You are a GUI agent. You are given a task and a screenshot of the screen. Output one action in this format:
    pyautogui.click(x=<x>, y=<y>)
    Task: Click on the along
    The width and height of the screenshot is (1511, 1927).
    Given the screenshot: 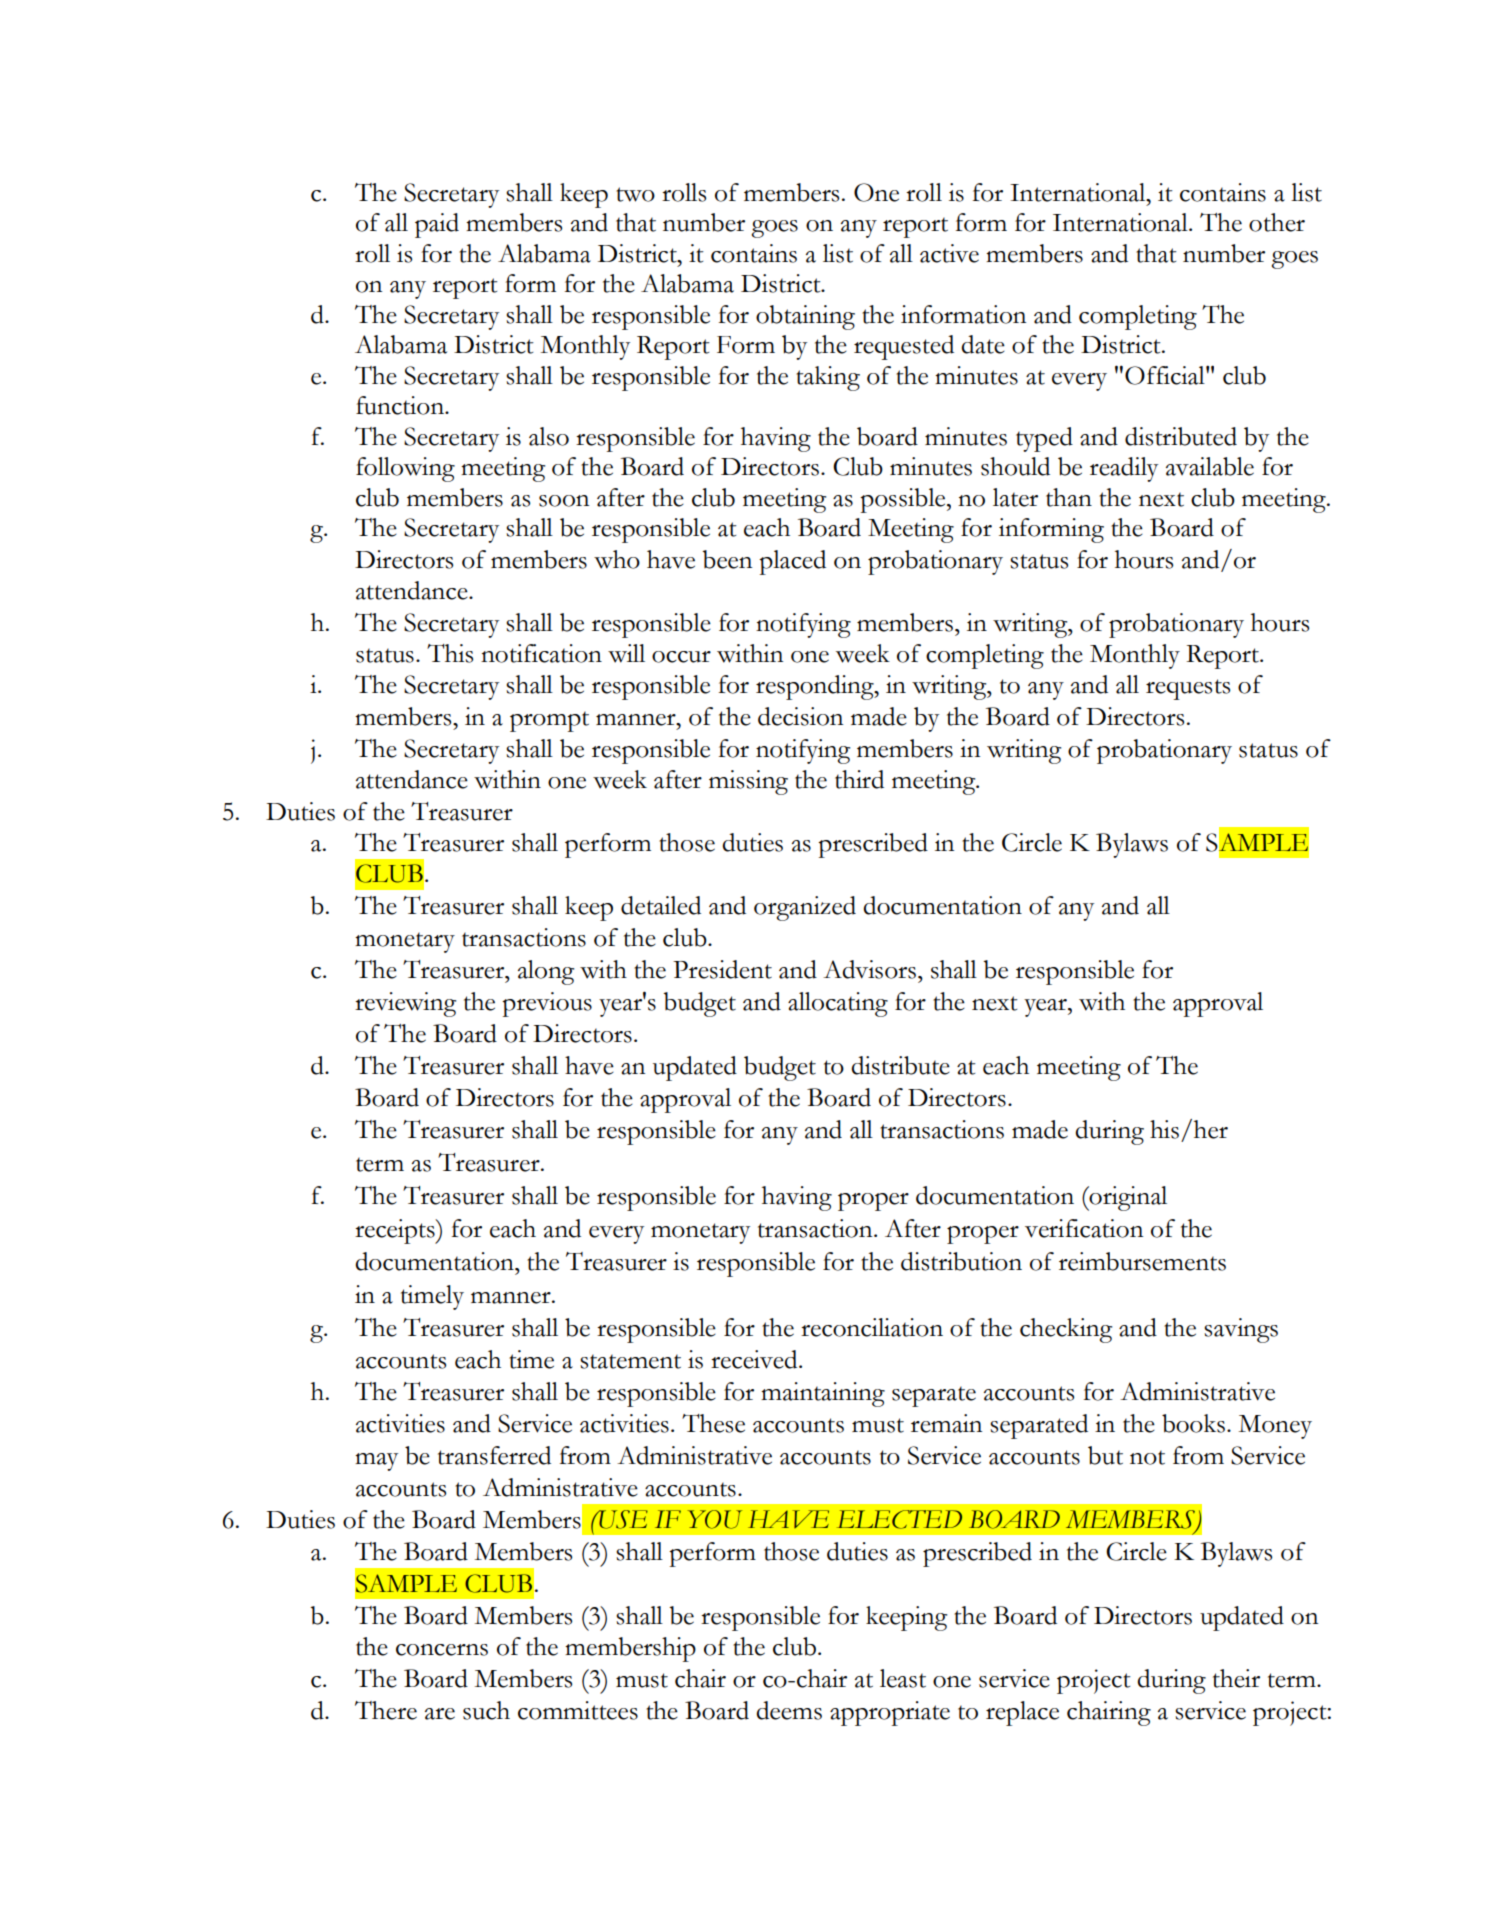 What is the action you would take?
    pyautogui.click(x=546, y=972)
